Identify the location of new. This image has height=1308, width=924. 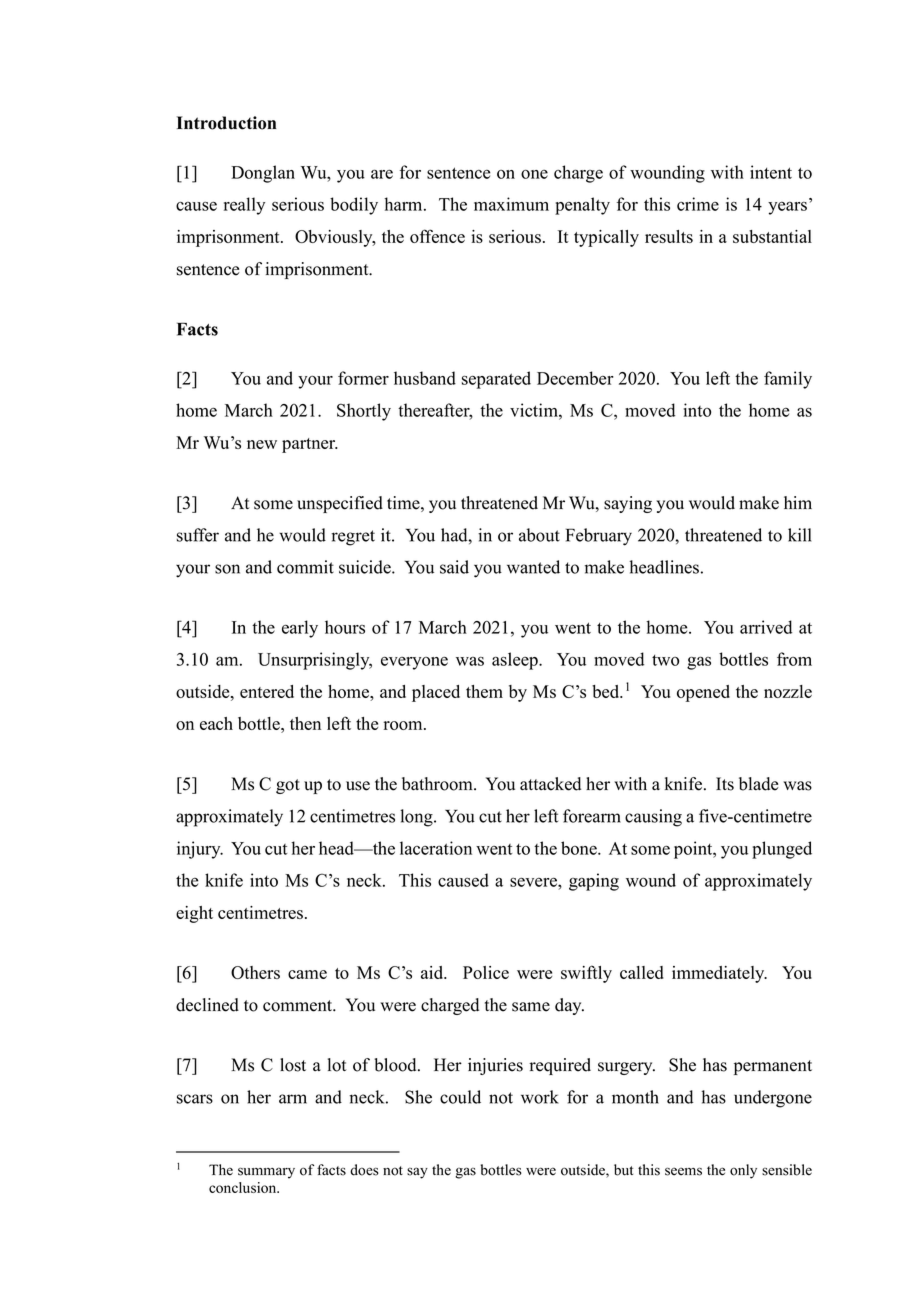
(262, 444).
